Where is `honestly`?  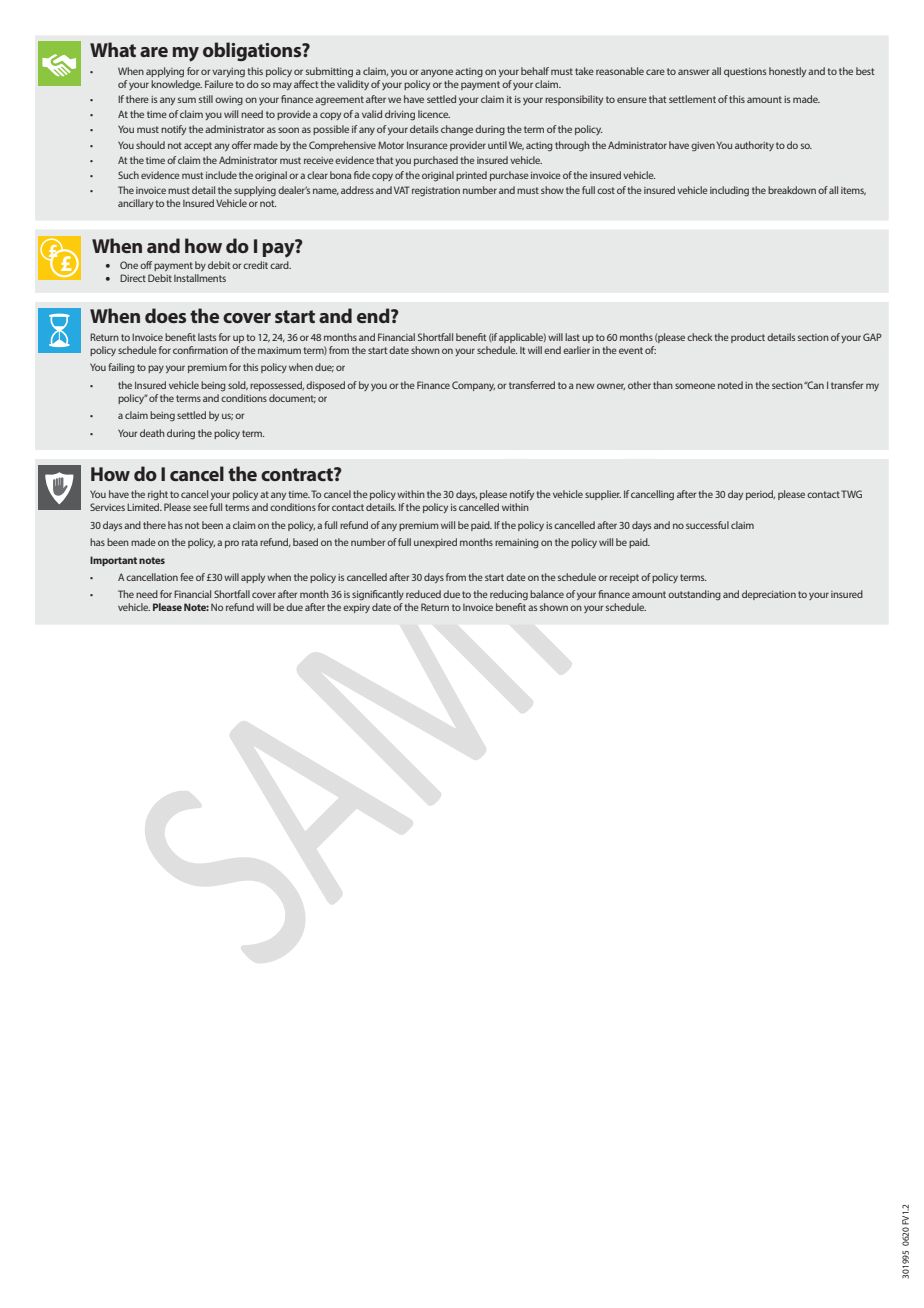 honestly is located at coordinates (787, 72).
